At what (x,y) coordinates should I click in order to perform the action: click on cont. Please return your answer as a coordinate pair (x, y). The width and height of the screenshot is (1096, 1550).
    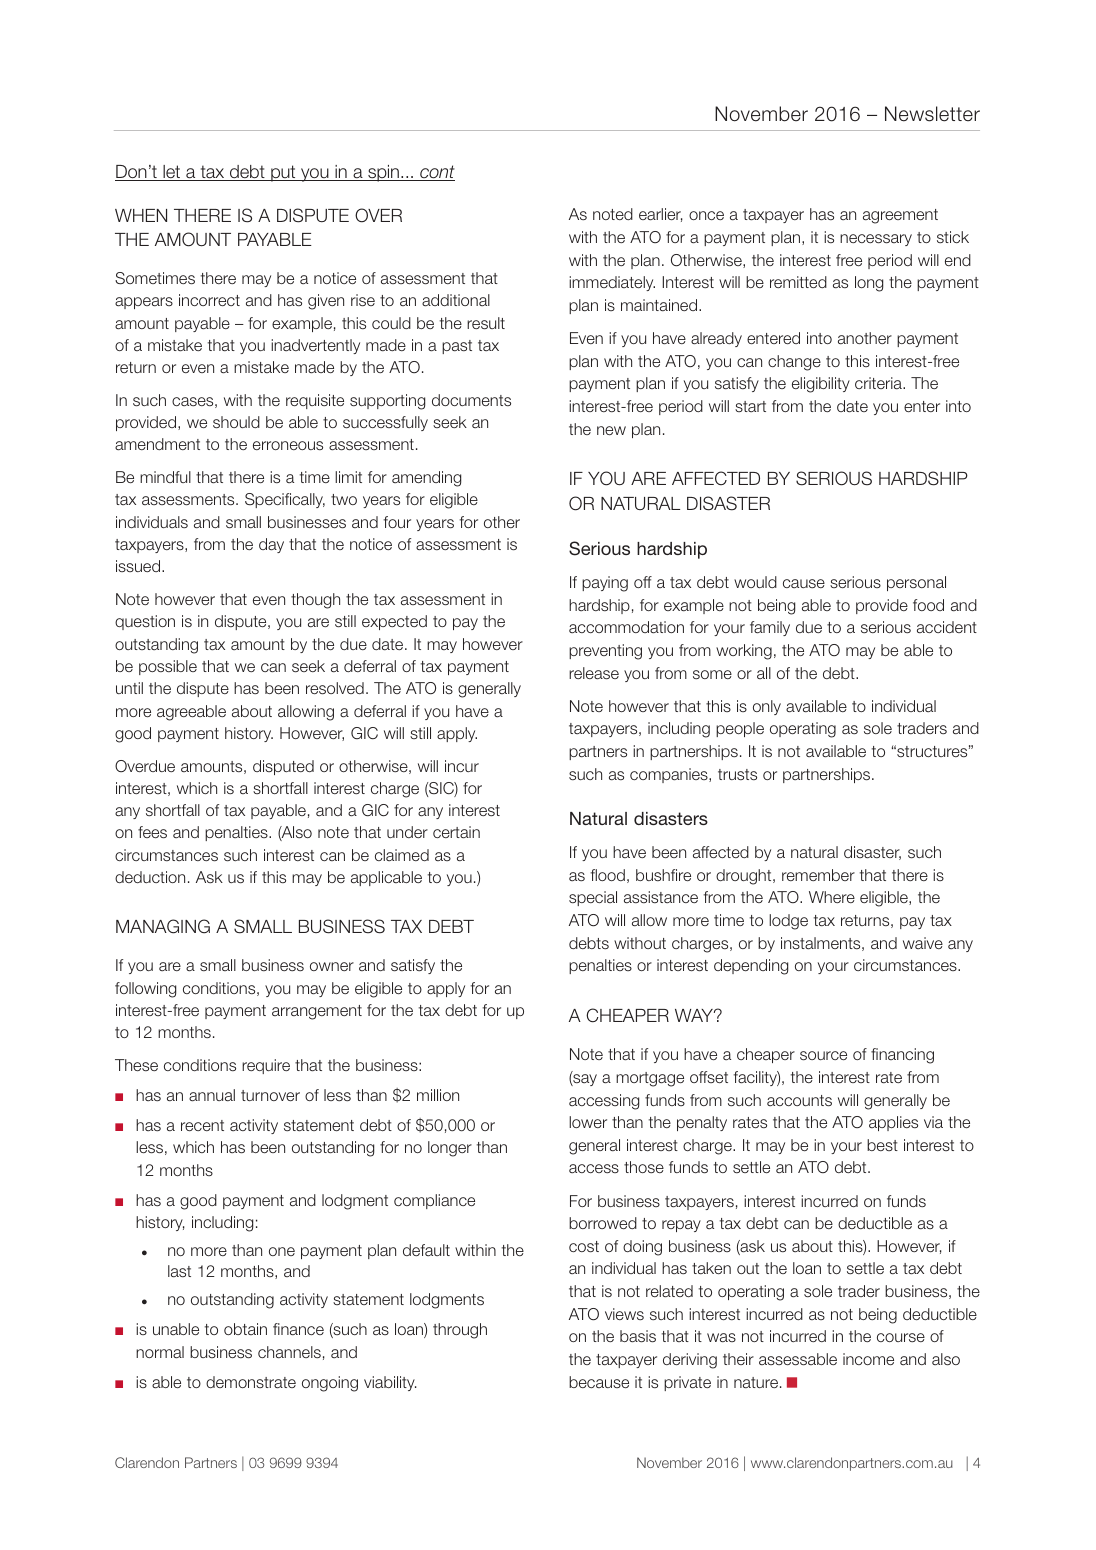
    Looking at the image, I should click on (436, 173).
